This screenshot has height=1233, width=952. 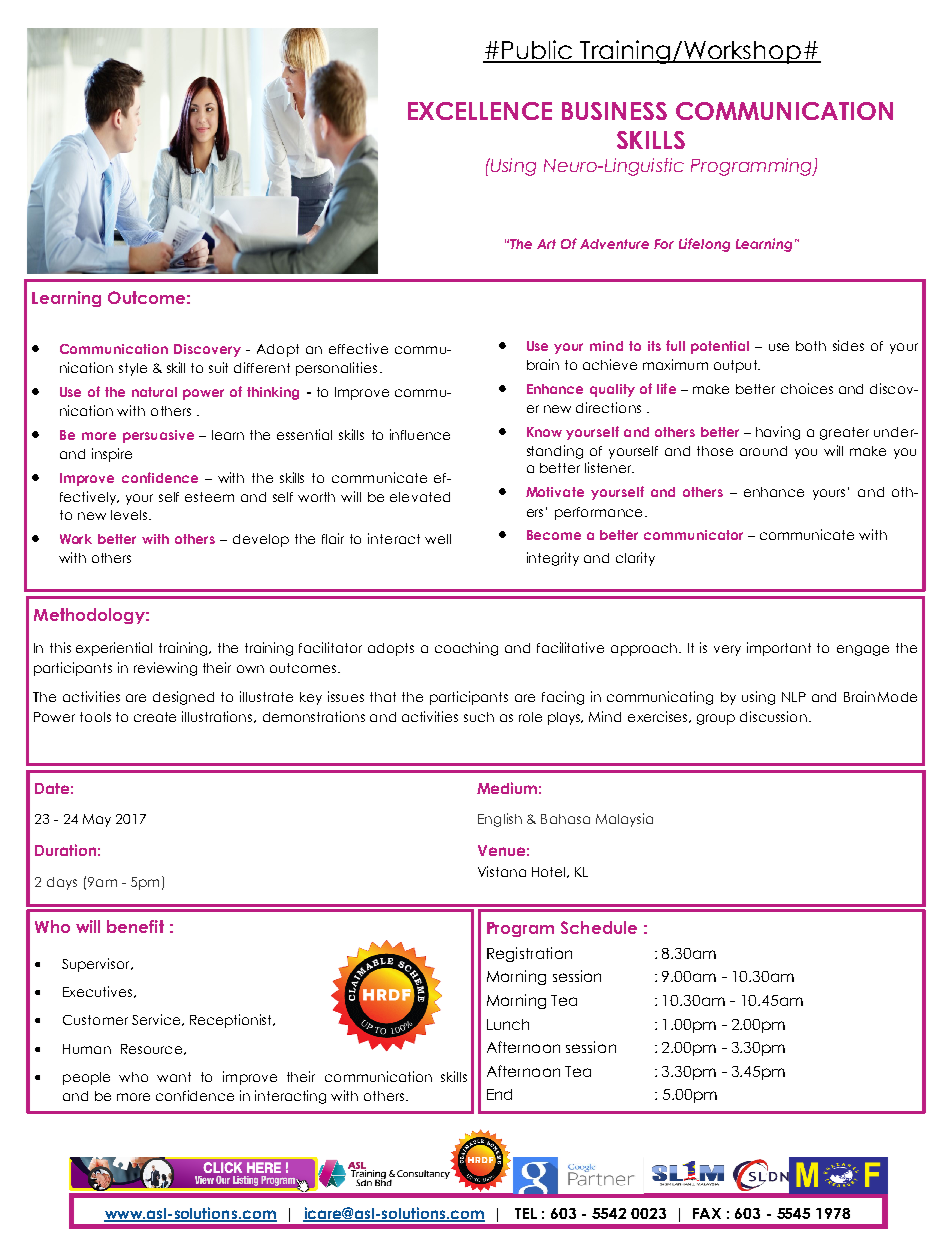 What do you see at coordinates (614, 111) in the screenshot?
I see `BUSINESS` at bounding box center [614, 111].
